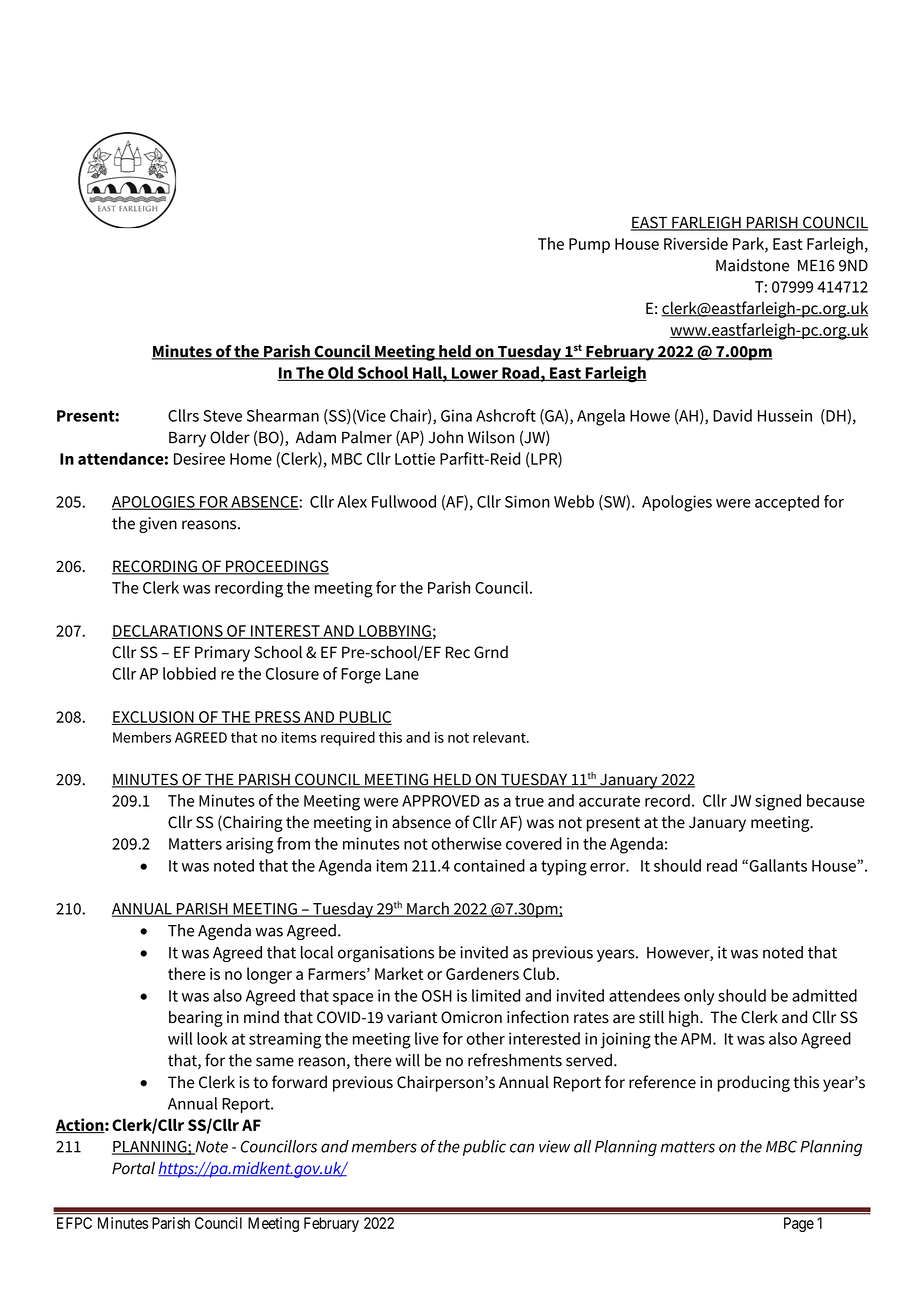 The image size is (924, 1309). I want to click on PROCEEDINGS, so click(276, 567).
